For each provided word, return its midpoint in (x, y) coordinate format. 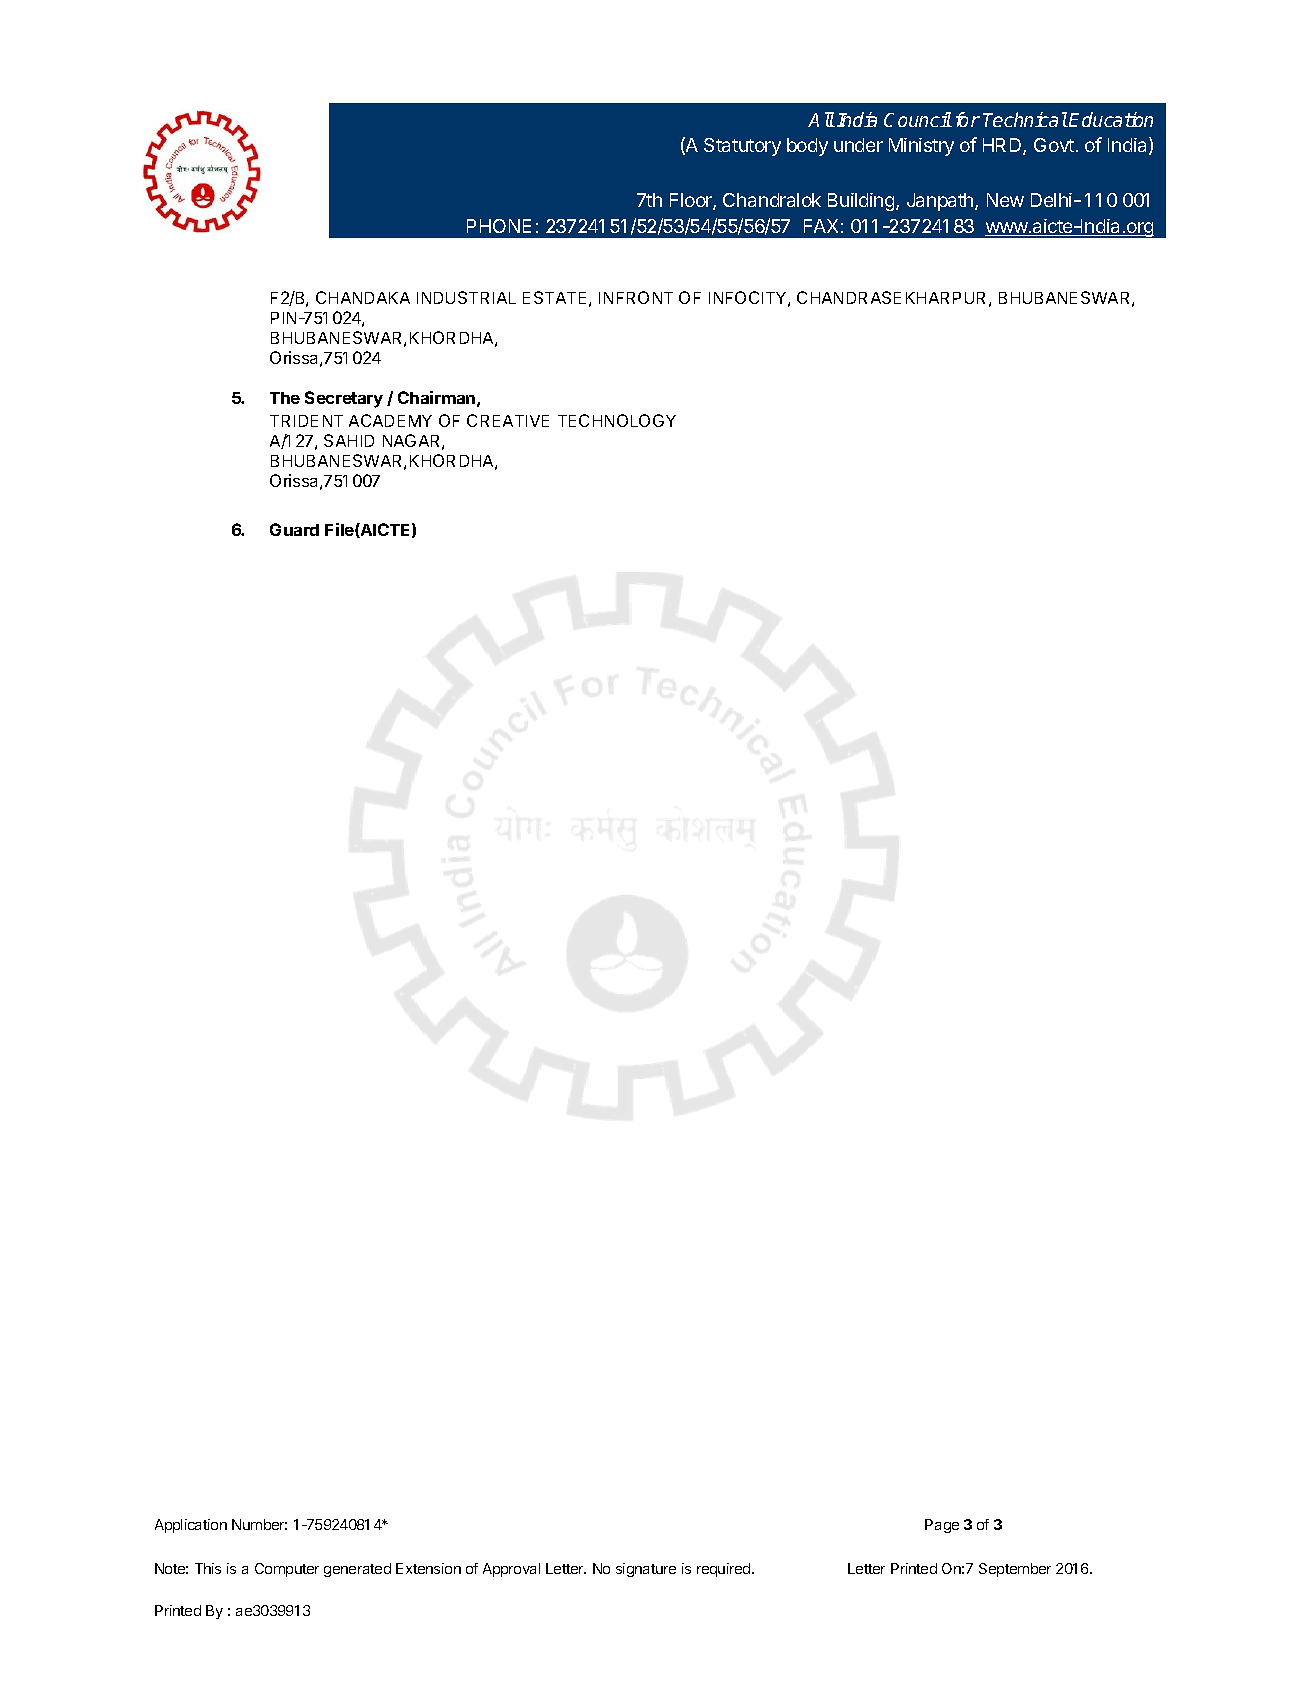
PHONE (499, 226)
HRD (1003, 146)
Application (191, 1526)
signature (646, 1570)
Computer (287, 1570)
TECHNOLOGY (617, 420)
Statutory (742, 147)
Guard (294, 529)
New (1005, 200)
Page (942, 1526)
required (725, 1570)
